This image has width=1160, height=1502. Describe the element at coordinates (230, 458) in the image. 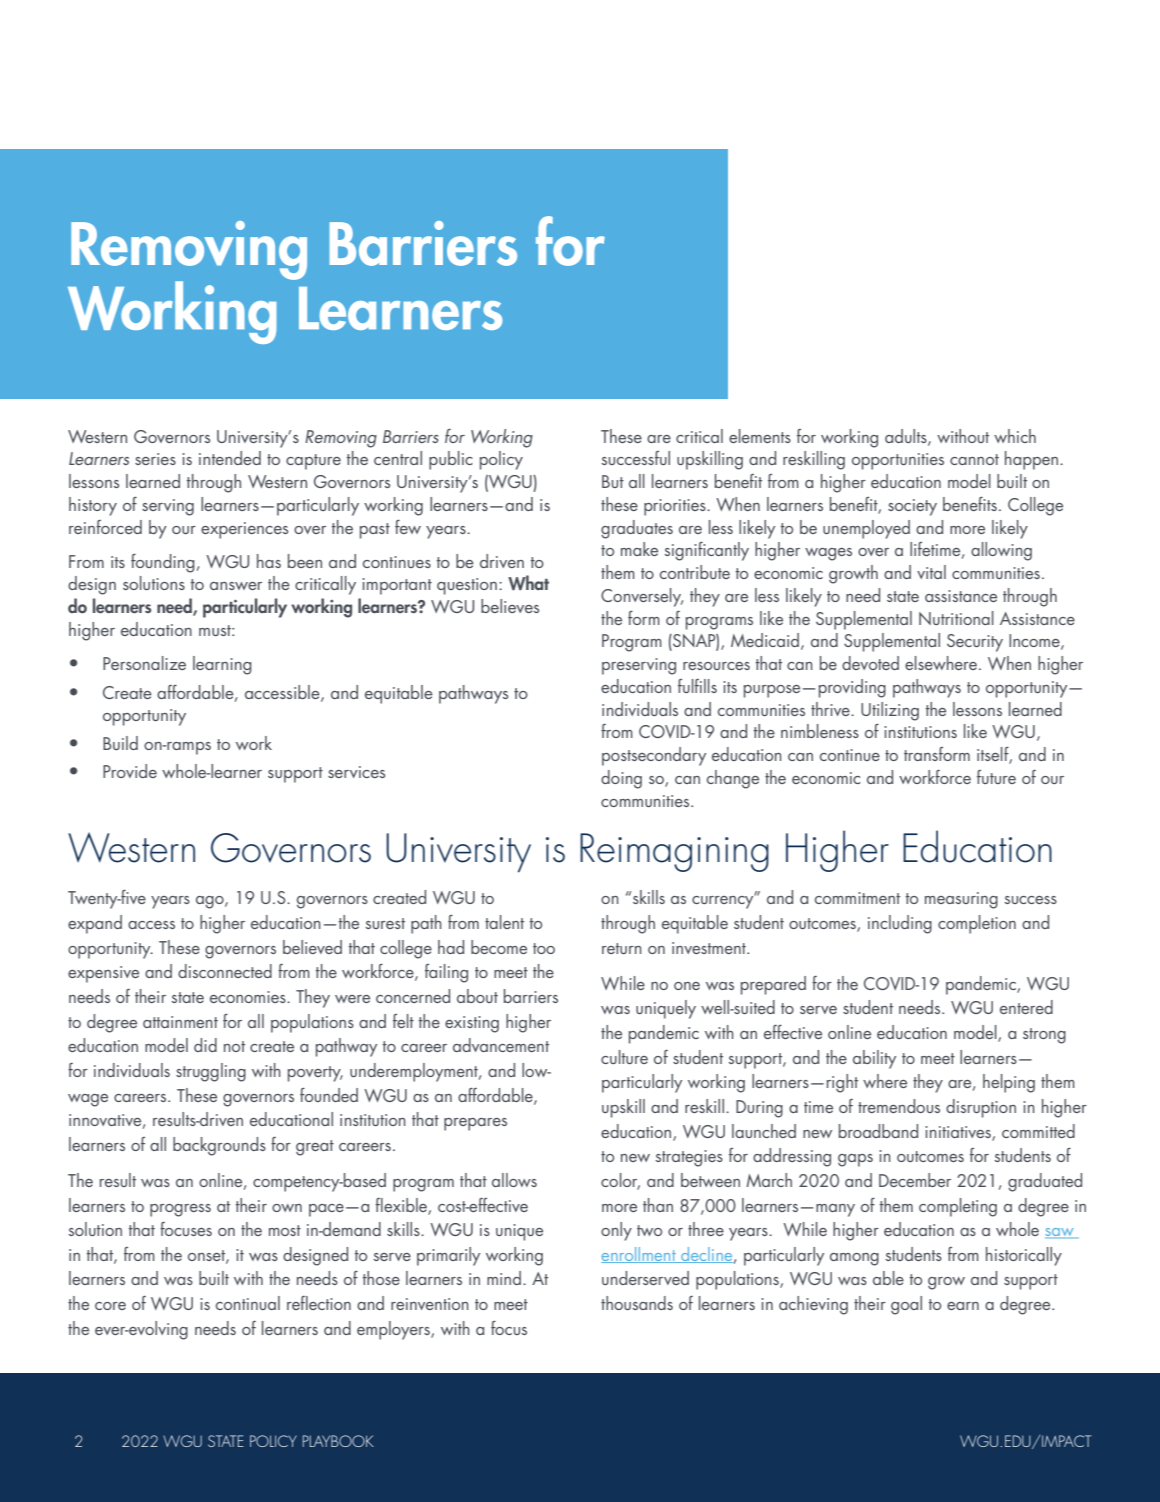

I see `intended` at that location.
